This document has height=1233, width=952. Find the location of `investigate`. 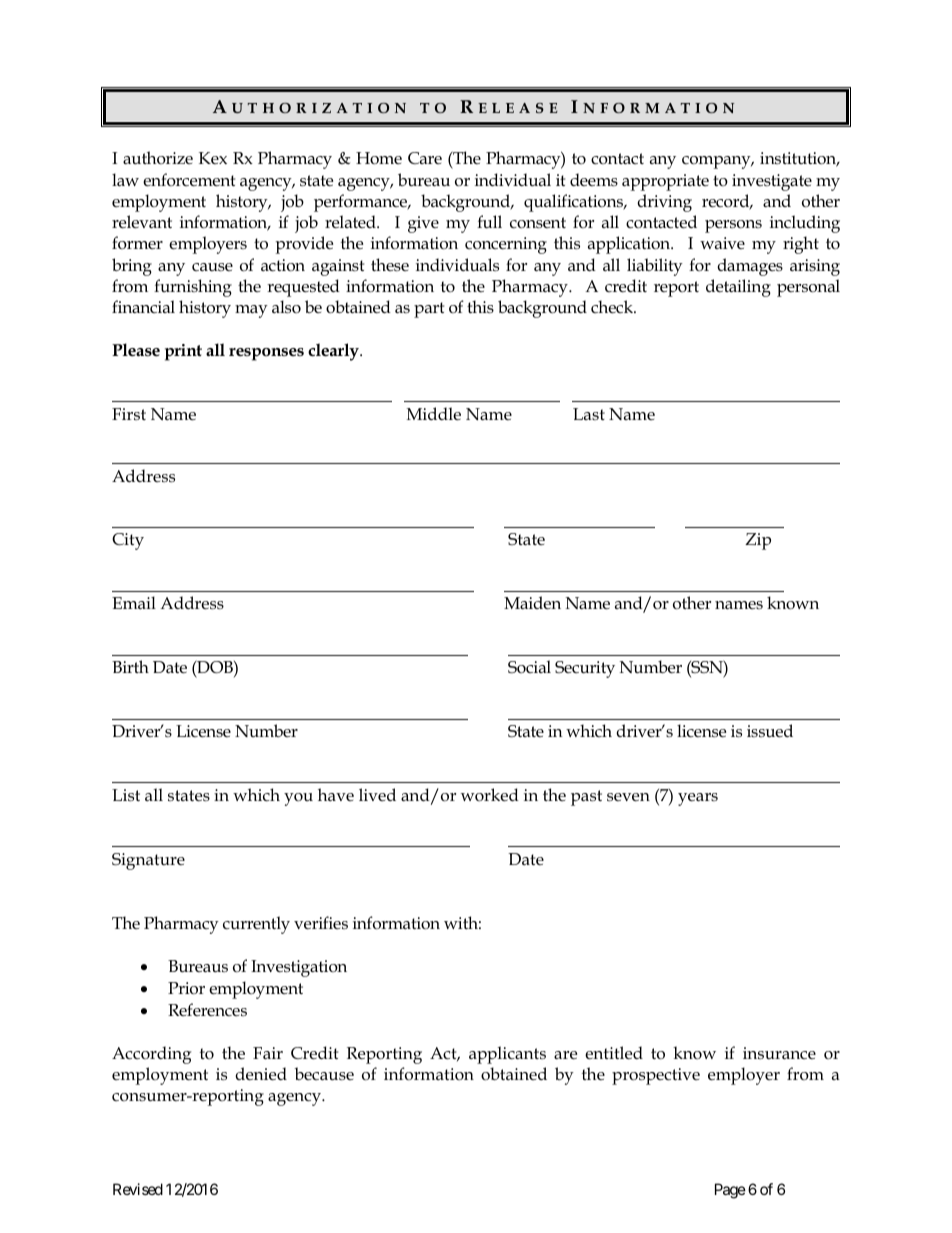

investigate is located at coordinates (772, 182).
